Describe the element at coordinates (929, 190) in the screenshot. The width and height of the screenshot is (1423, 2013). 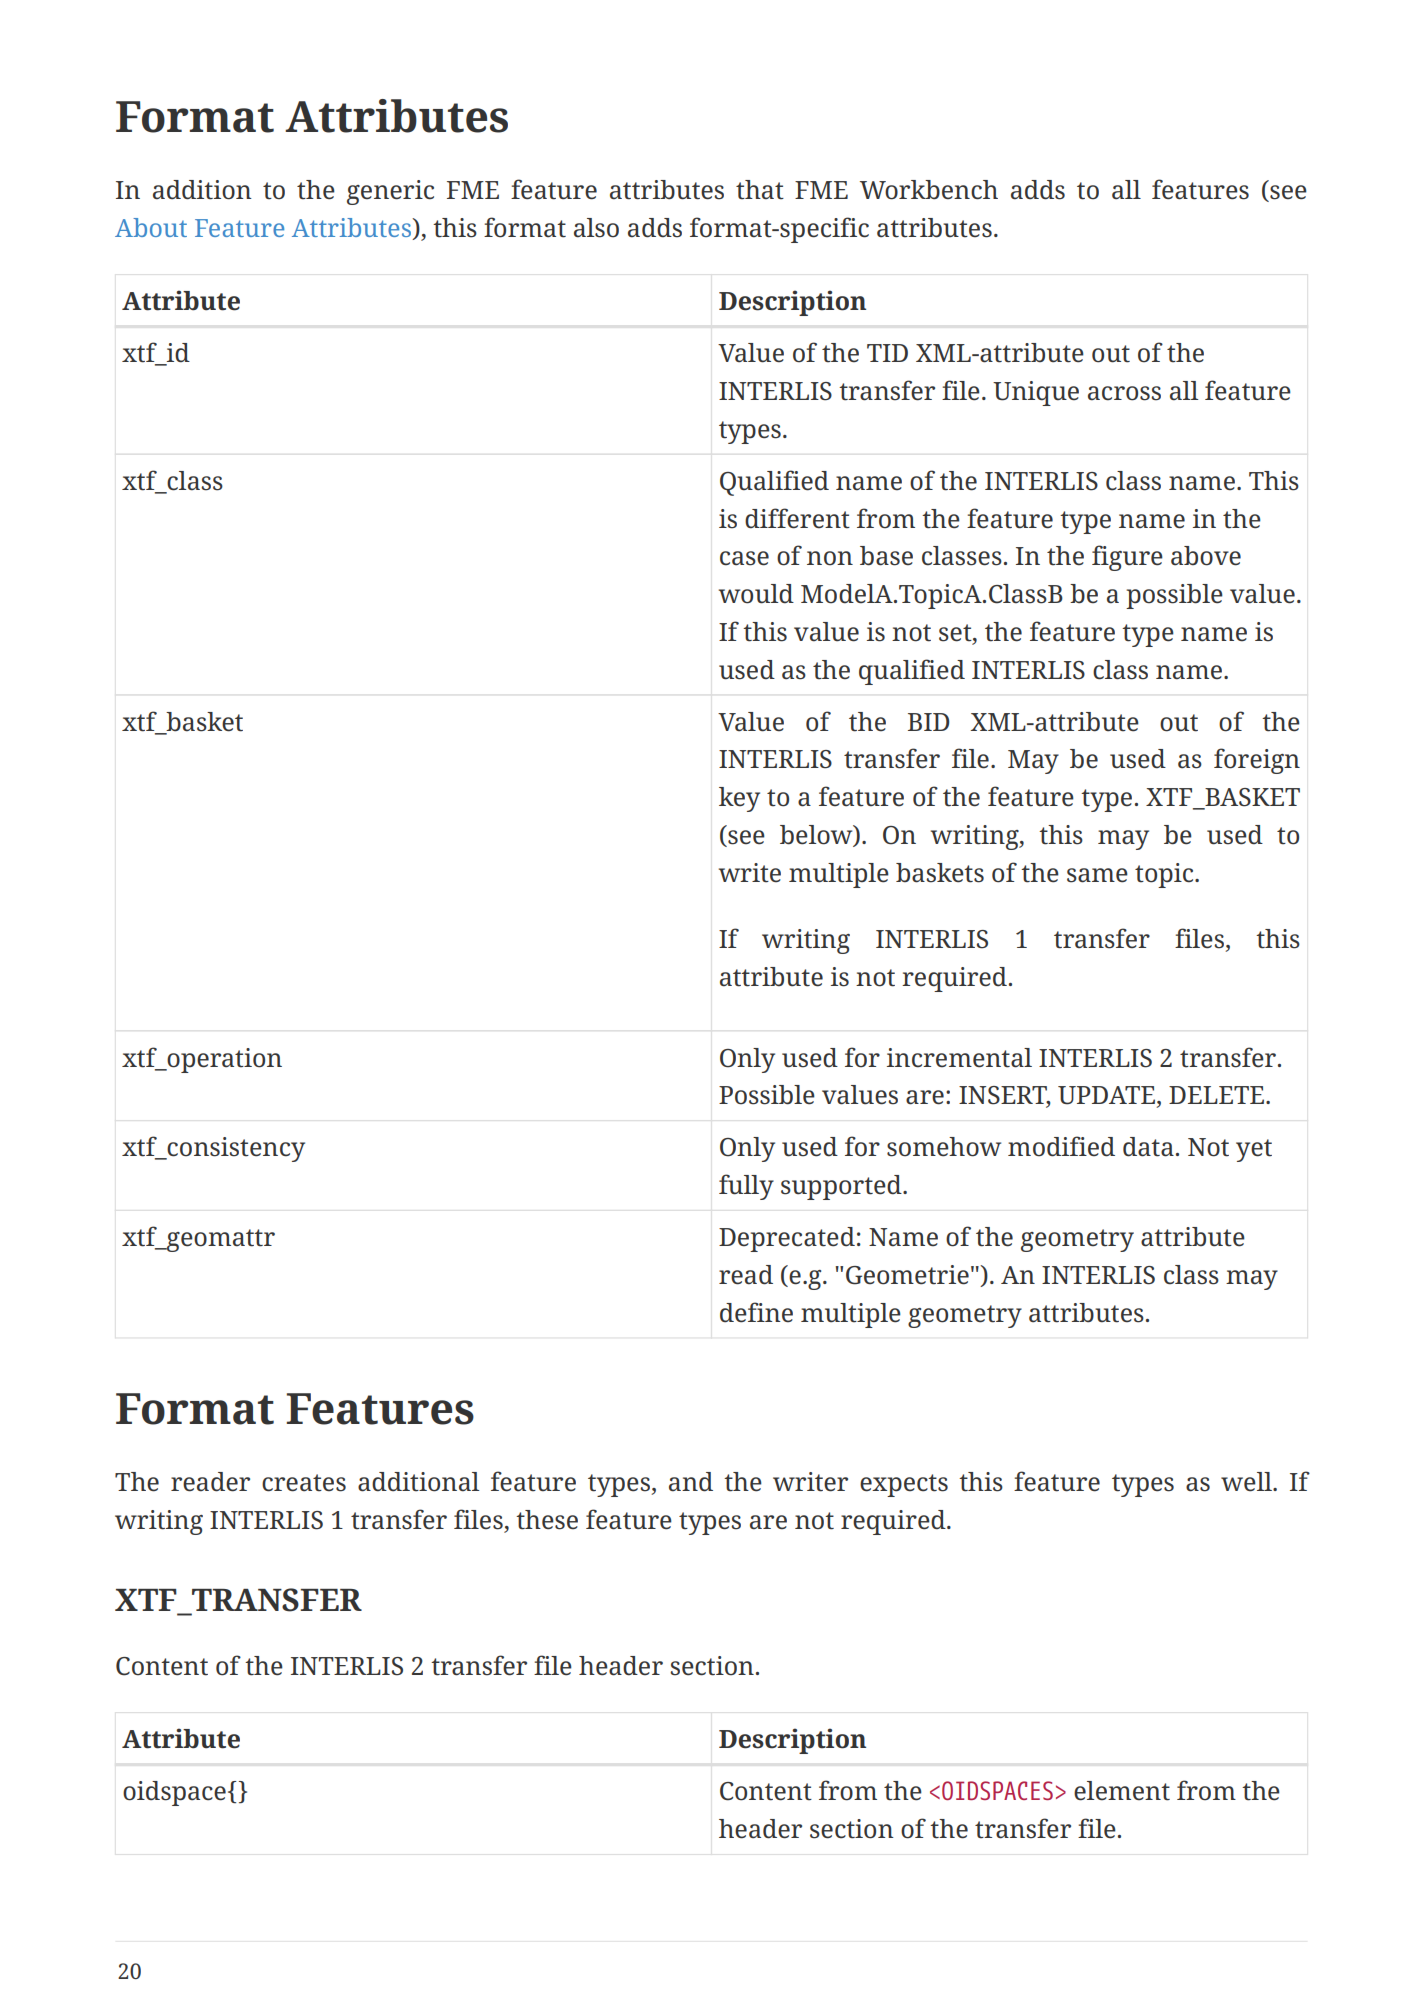
I see `Workbench` at that location.
